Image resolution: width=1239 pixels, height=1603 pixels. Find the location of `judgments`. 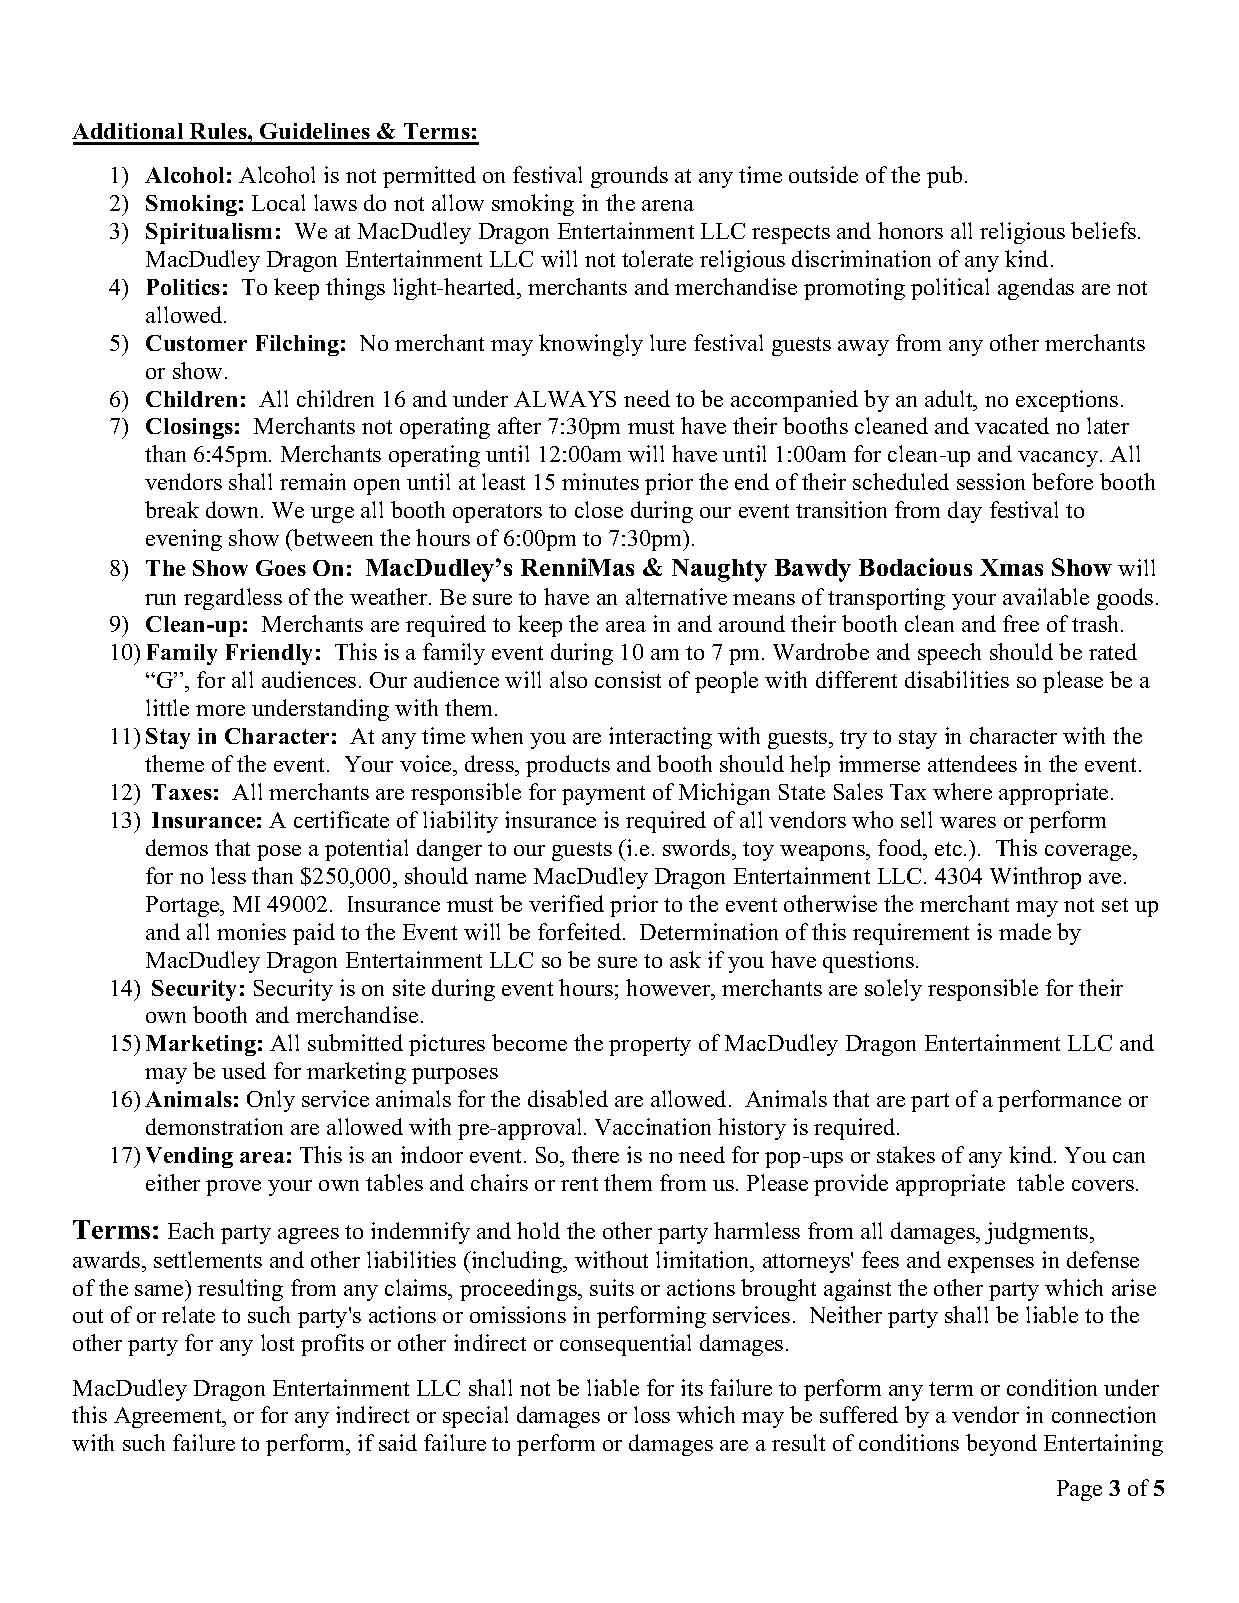

judgments is located at coordinates (1038, 1233).
